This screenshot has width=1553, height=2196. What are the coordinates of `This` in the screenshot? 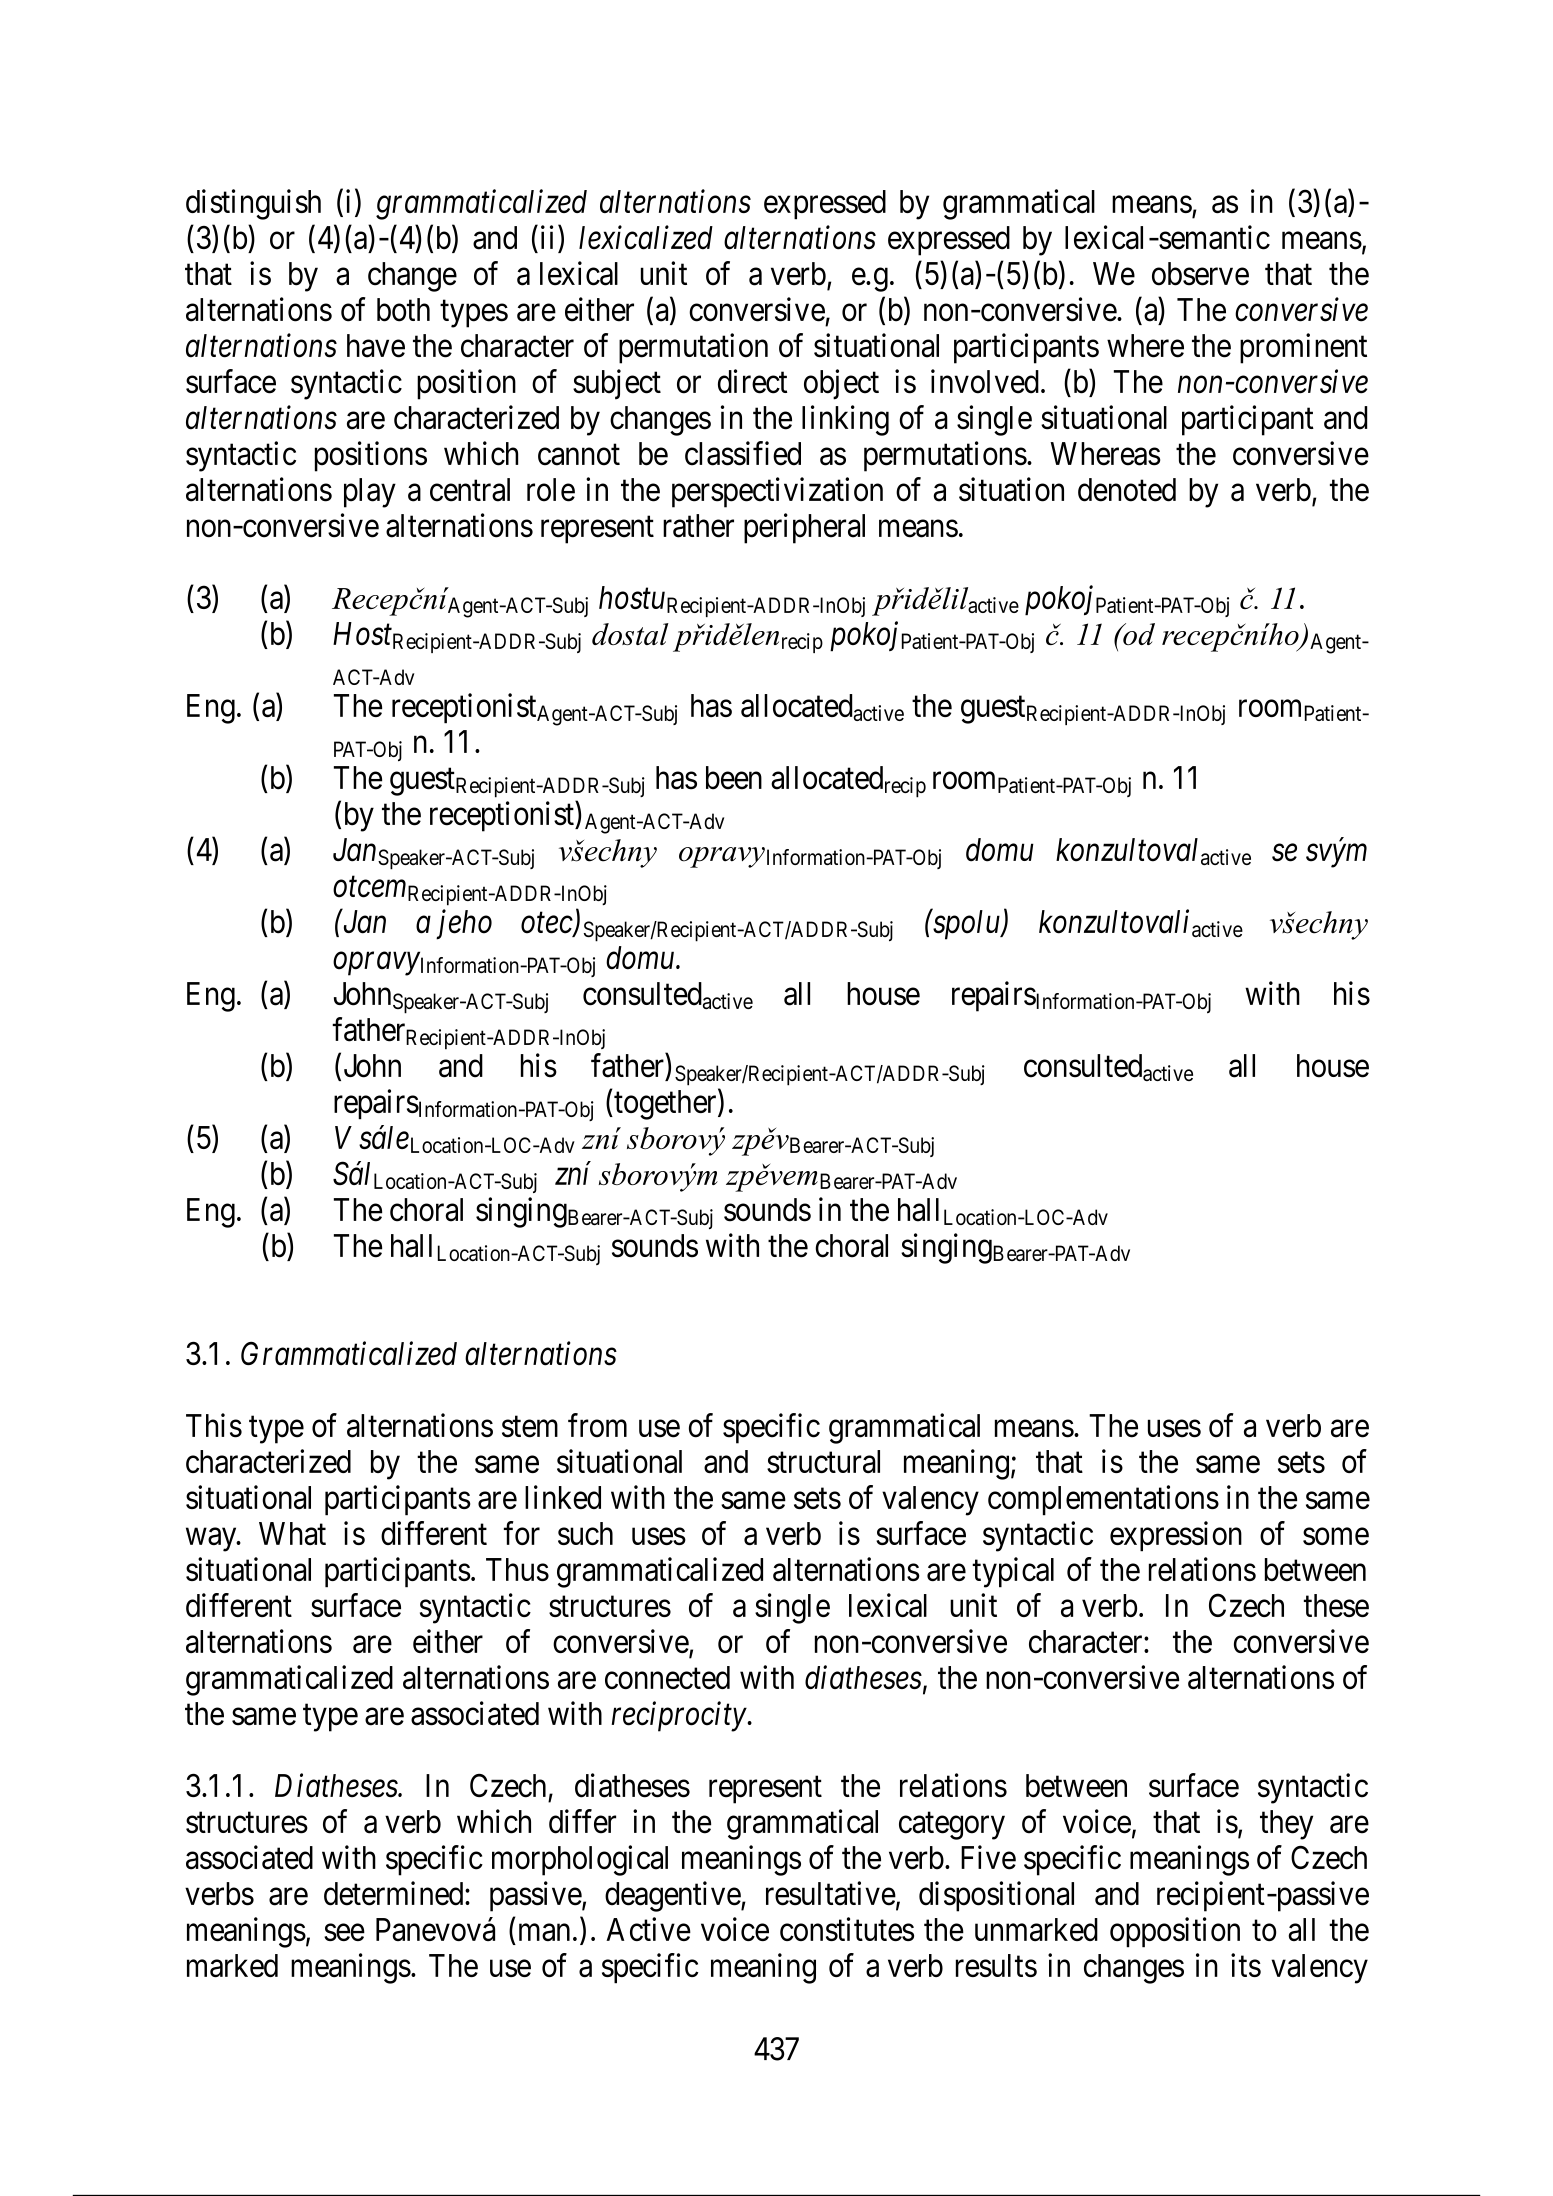 It's located at (214, 1425).
